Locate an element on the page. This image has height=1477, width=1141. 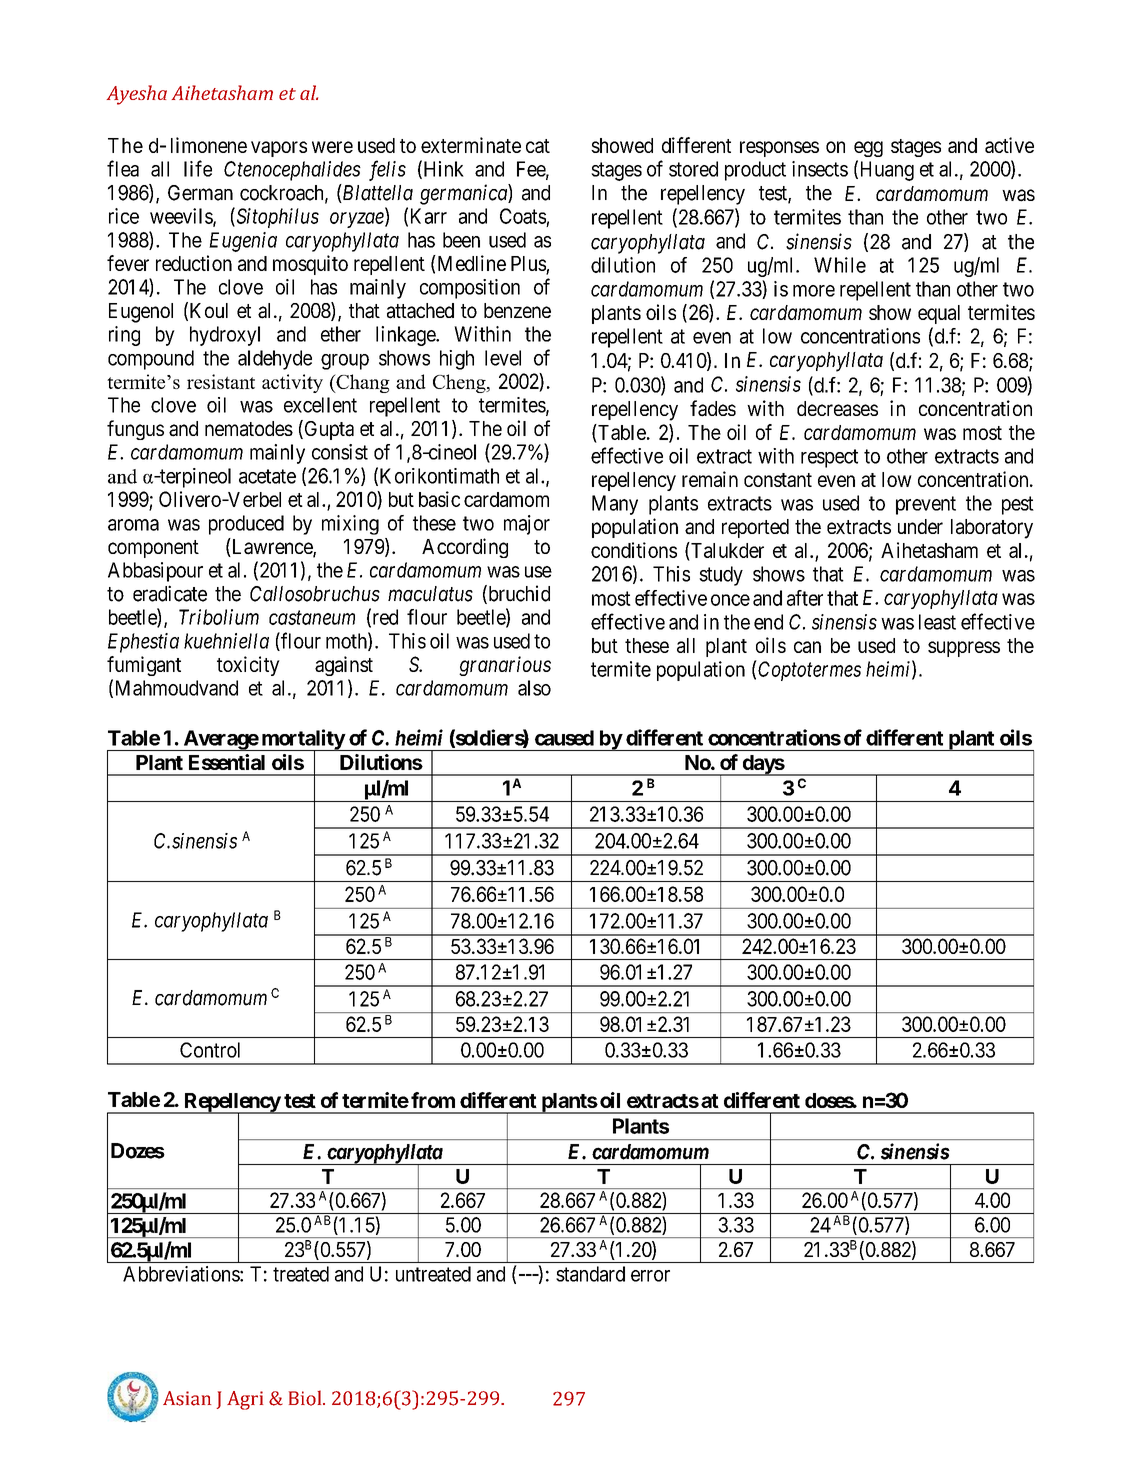
also is located at coordinates (534, 688).
